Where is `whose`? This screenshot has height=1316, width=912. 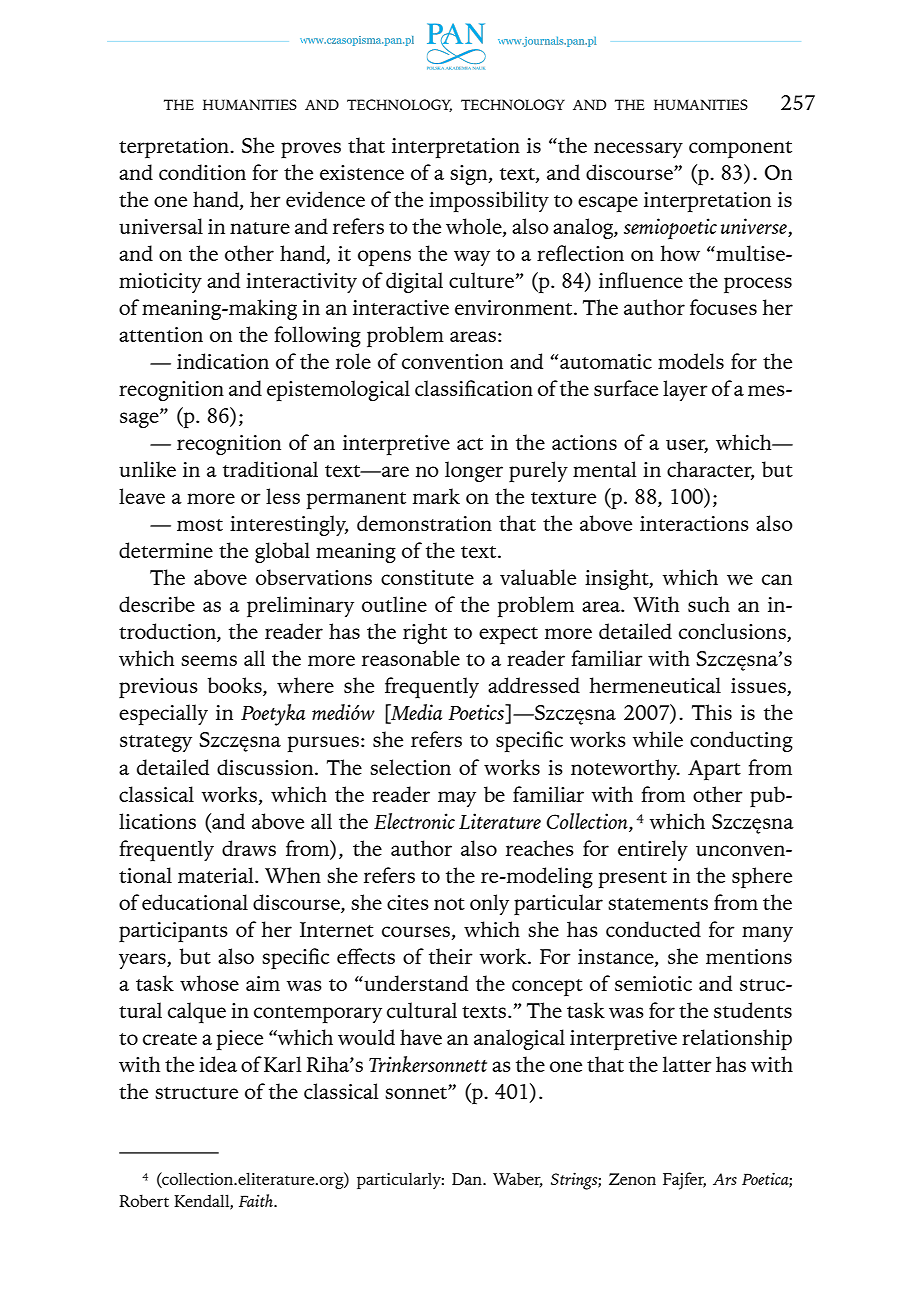
whose is located at coordinates (209, 983).
